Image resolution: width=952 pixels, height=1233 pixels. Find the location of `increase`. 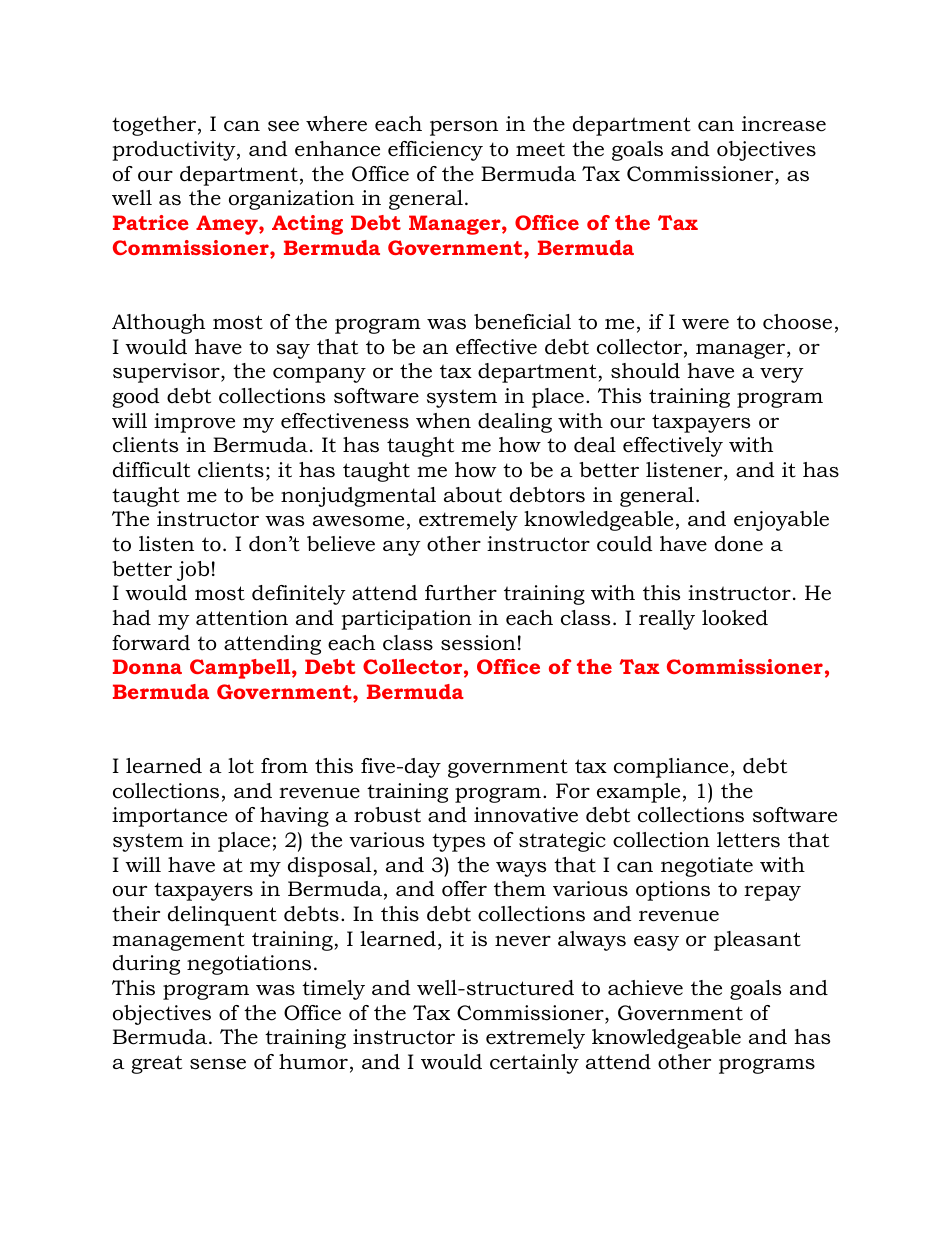

increase is located at coordinates (784, 124).
